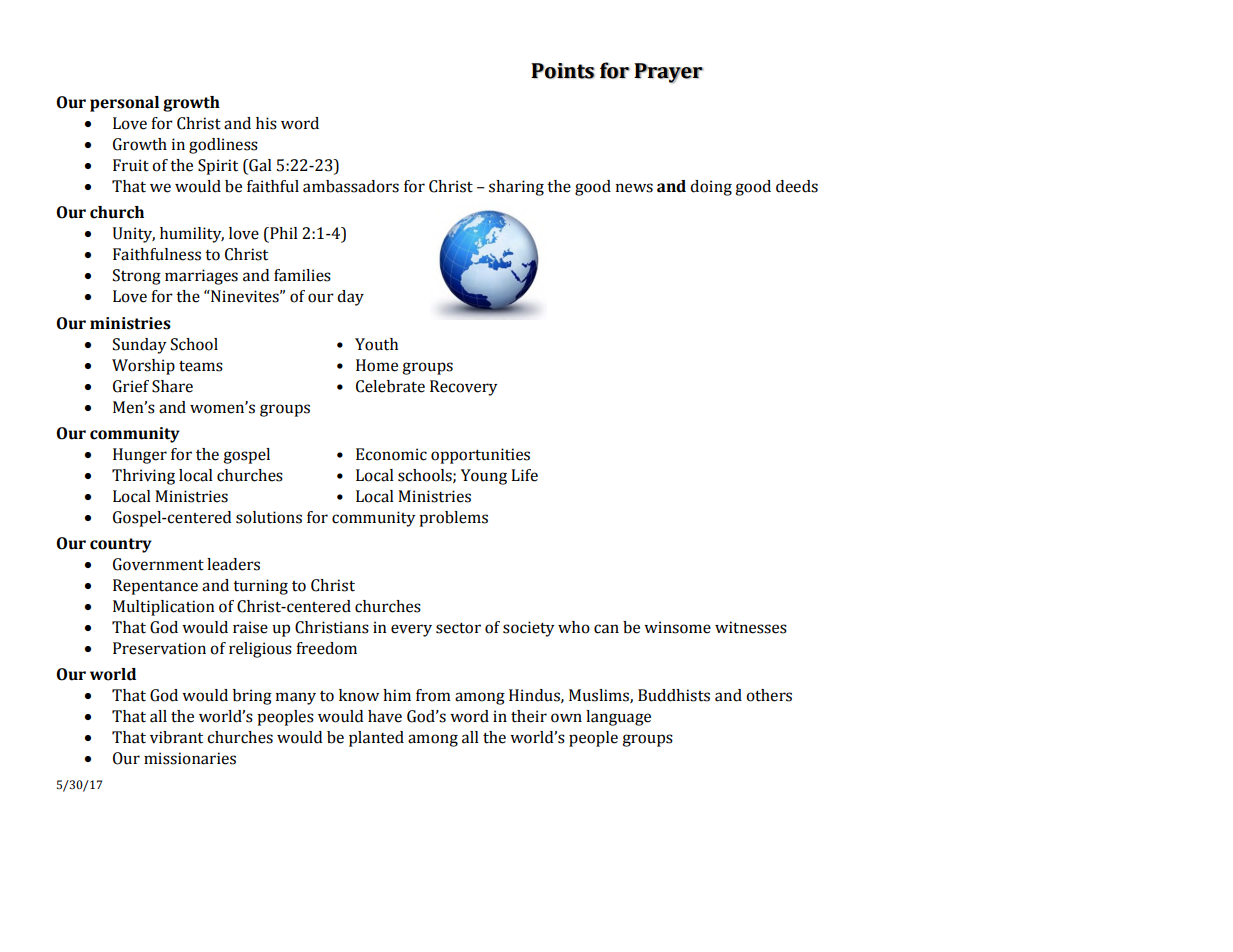  What do you see at coordinates (124, 104) in the screenshot?
I see `personal` at bounding box center [124, 104].
